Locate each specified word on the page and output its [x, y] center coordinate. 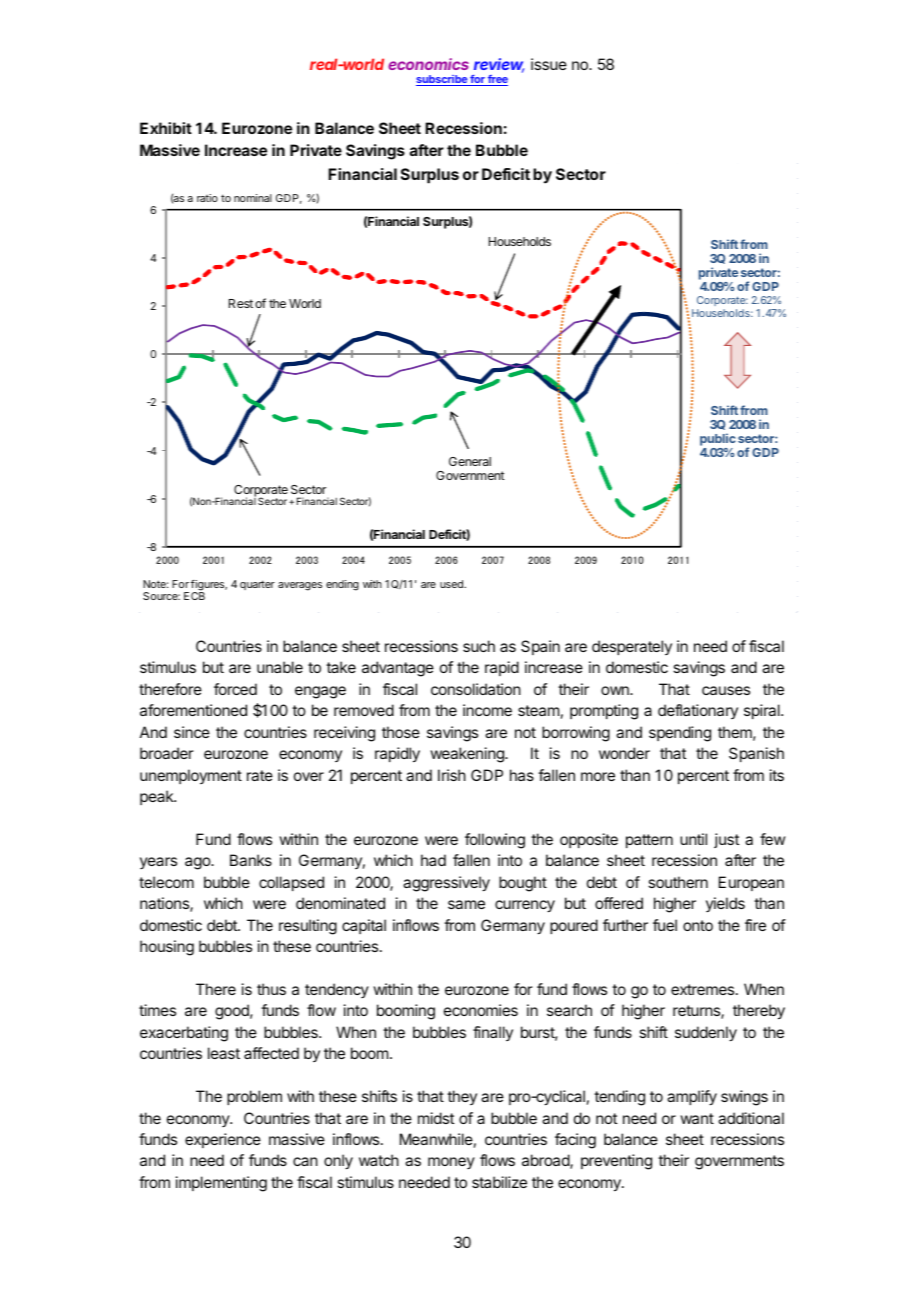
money [451, 1163]
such [479, 646]
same [466, 904]
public [718, 439]
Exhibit [166, 128]
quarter [257, 585]
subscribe [442, 80]
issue [549, 64]
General [470, 461]
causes [726, 690]
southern [678, 882]
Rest [241, 303]
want [697, 1118]
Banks [251, 860]
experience [223, 1140]
